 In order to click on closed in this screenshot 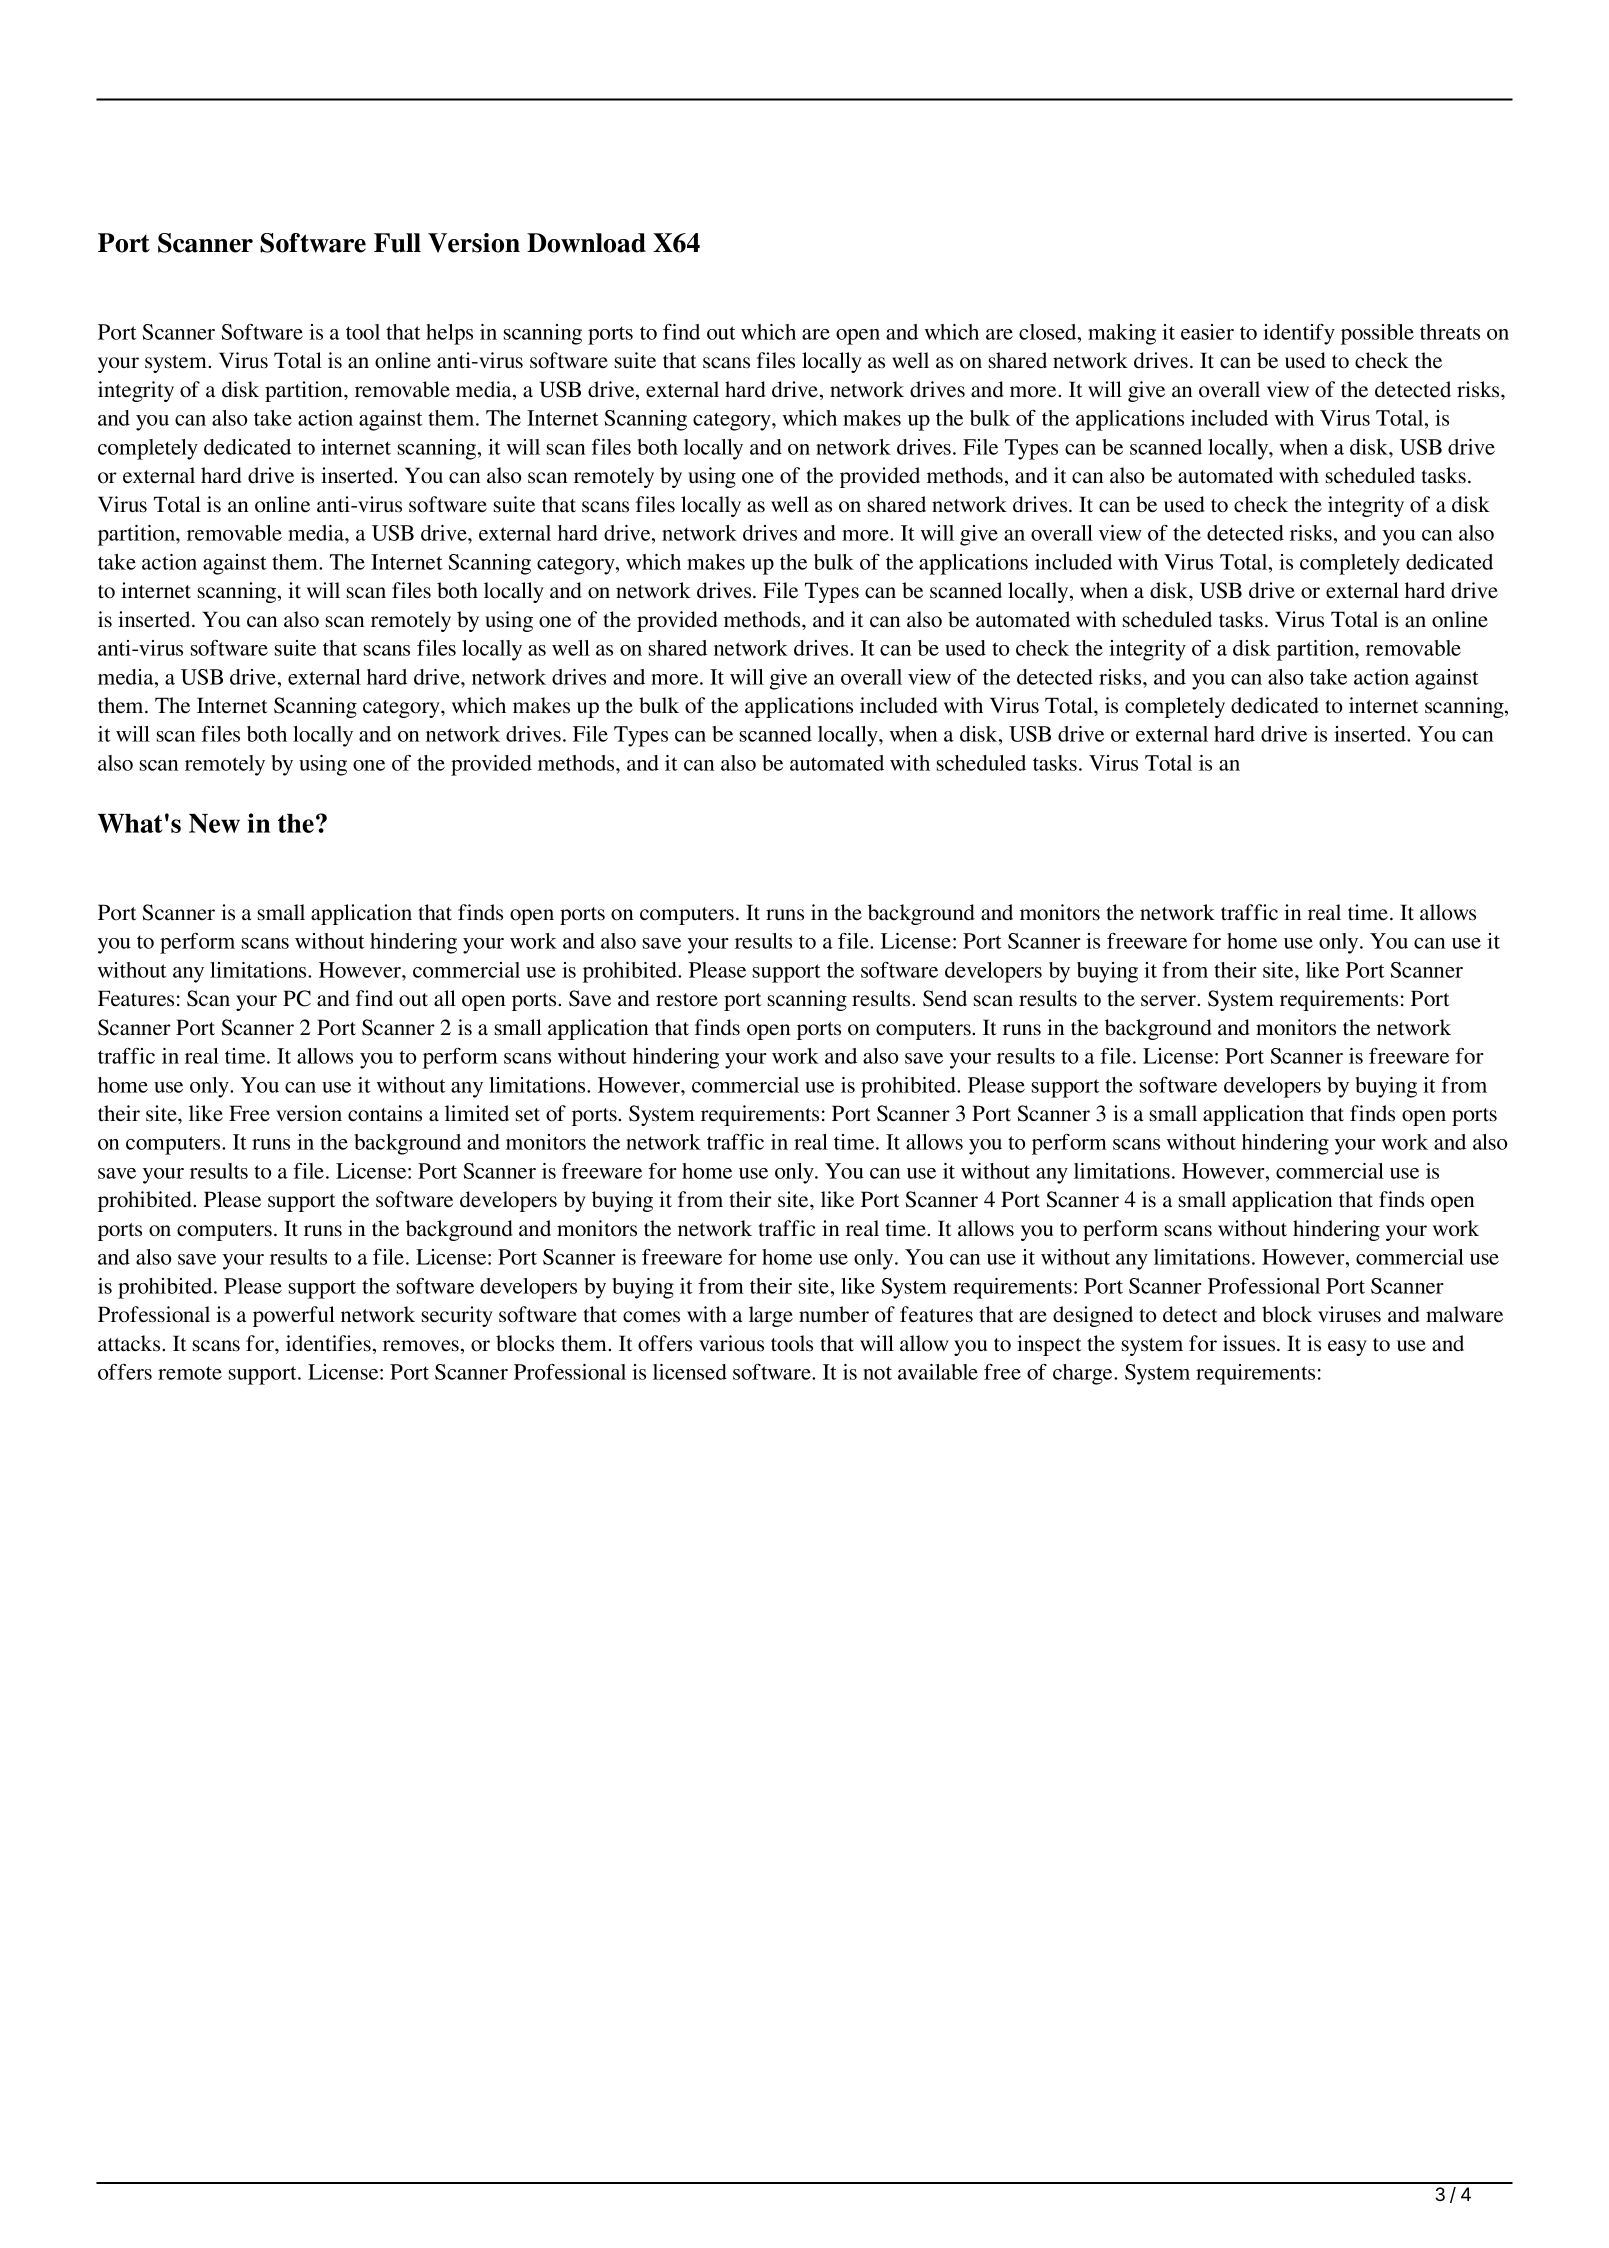, I will do `click(1049, 332)`.
